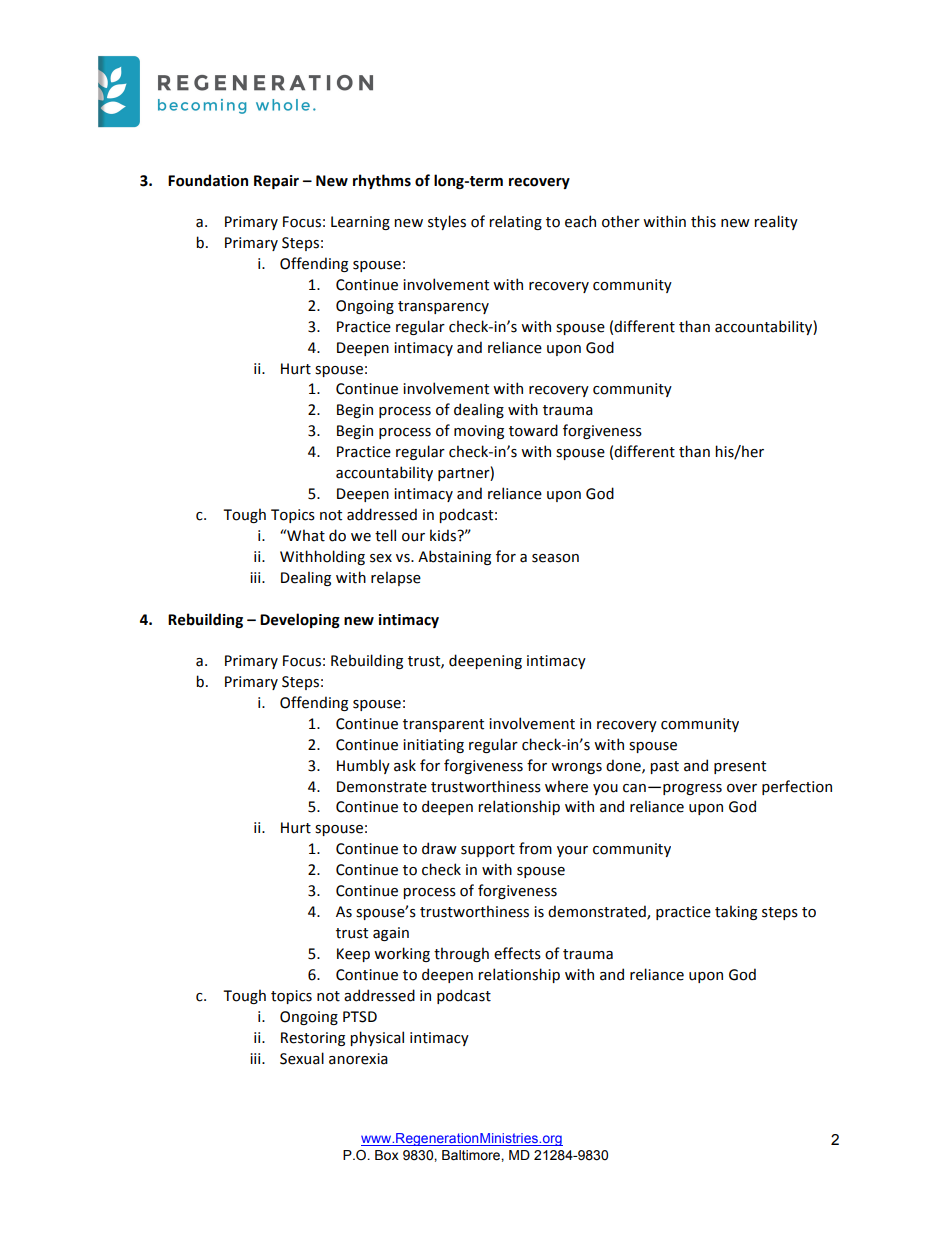 The width and height of the screenshot is (952, 1233). What do you see at coordinates (443, 725) in the screenshot?
I see `transparent` at bounding box center [443, 725].
